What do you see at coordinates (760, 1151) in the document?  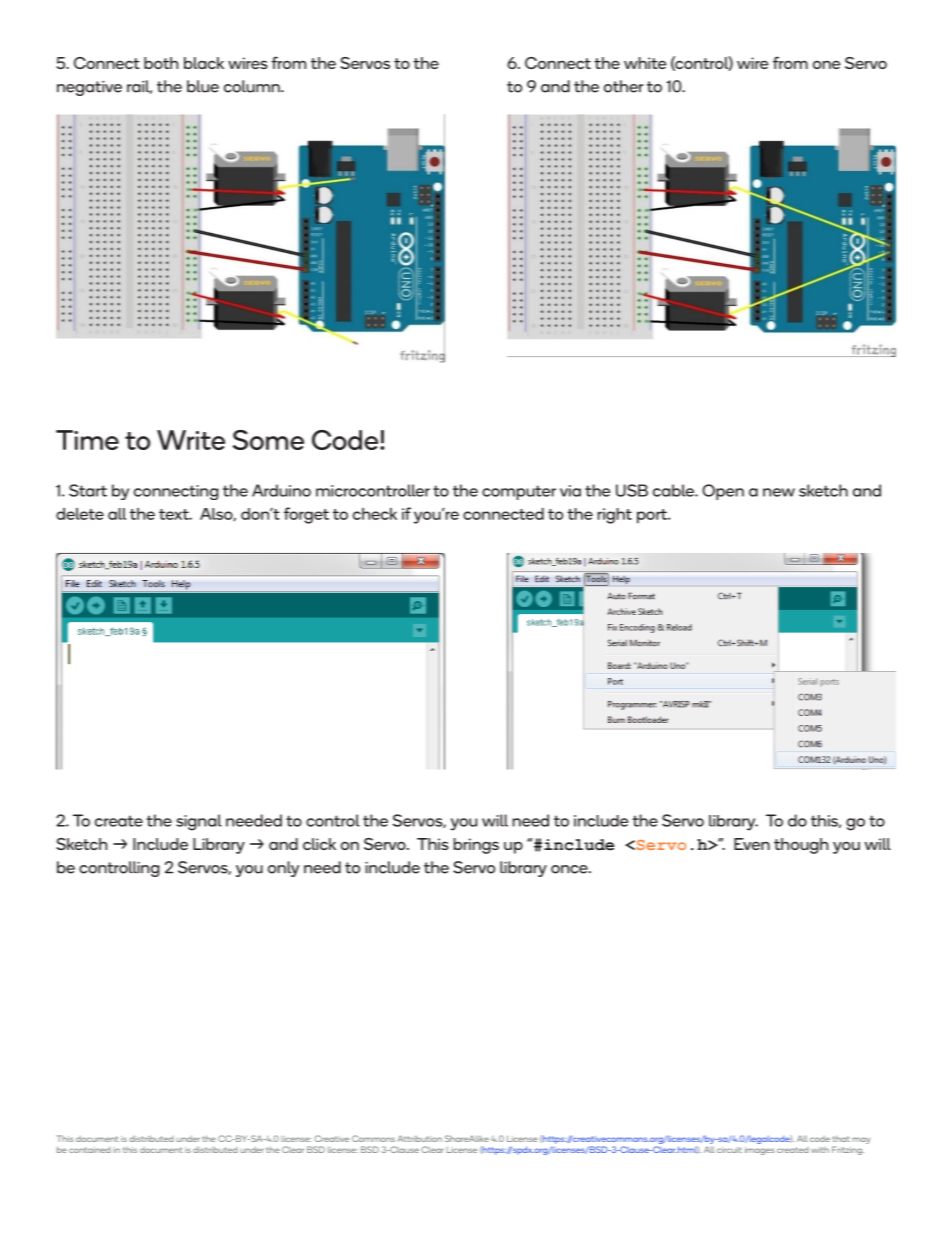 I see `images` at bounding box center [760, 1151].
